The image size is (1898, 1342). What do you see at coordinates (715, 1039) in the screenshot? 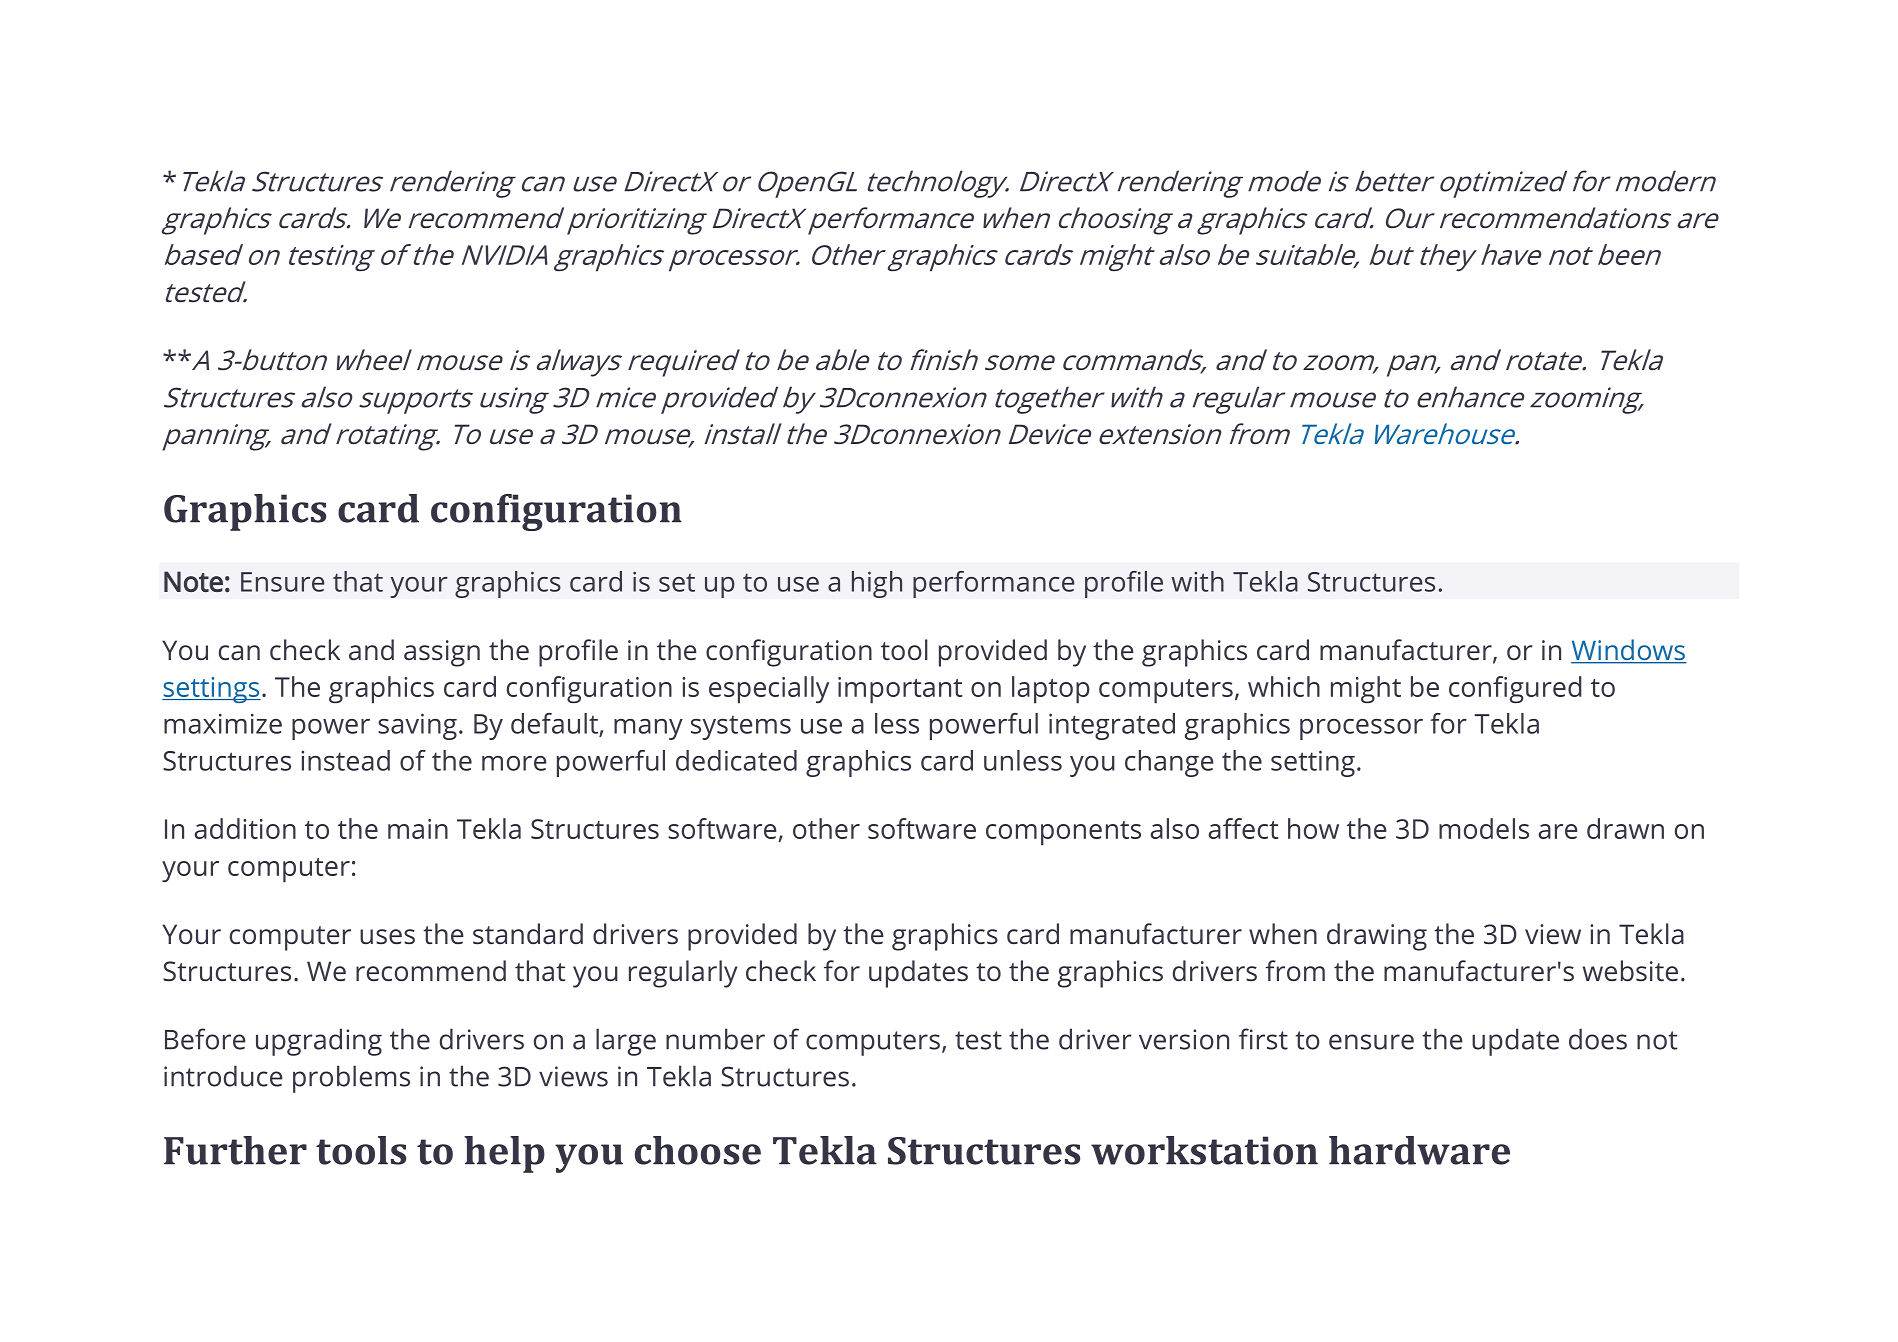
I see `number` at bounding box center [715, 1039].
